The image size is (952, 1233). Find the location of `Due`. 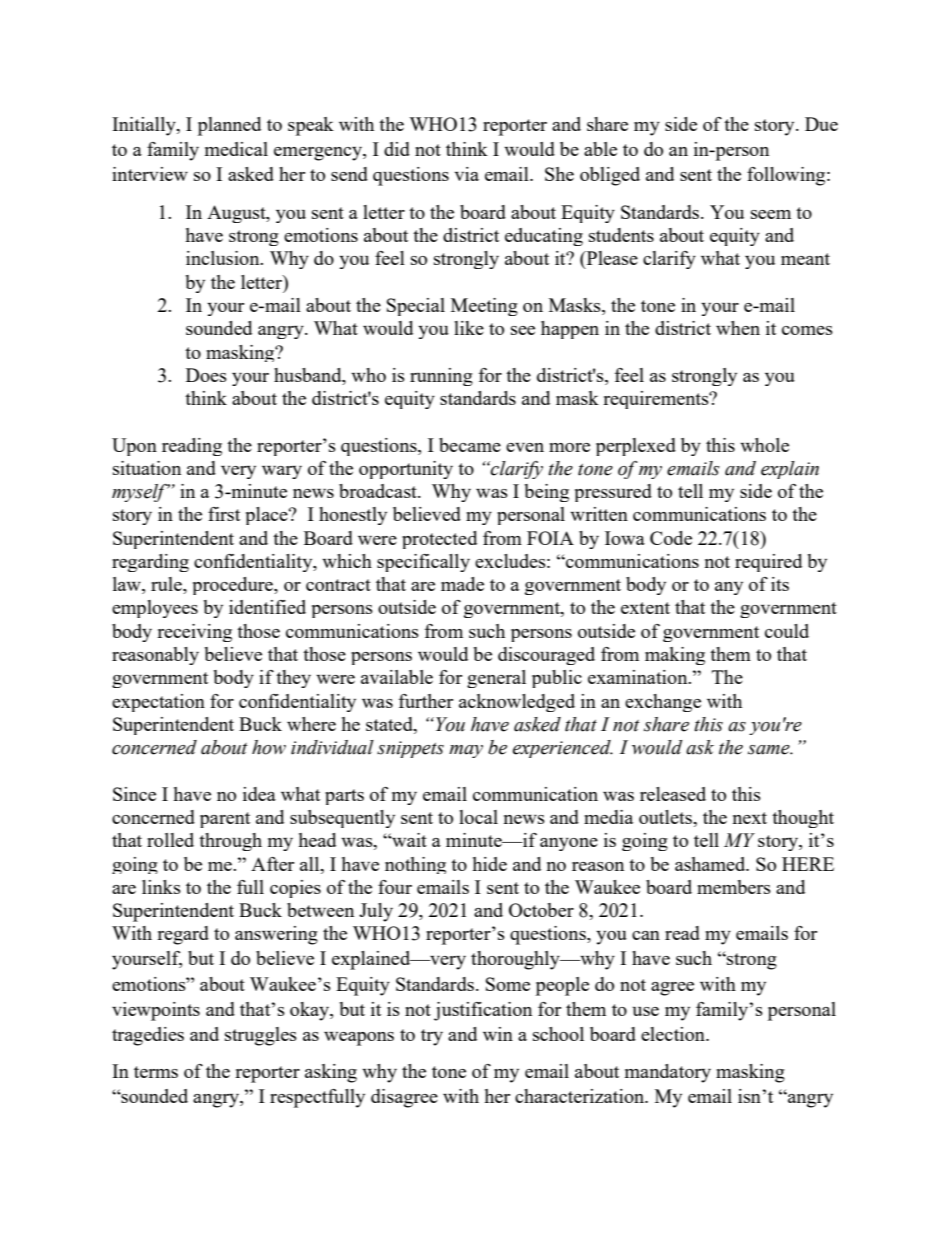

Due is located at coordinates (821, 124).
